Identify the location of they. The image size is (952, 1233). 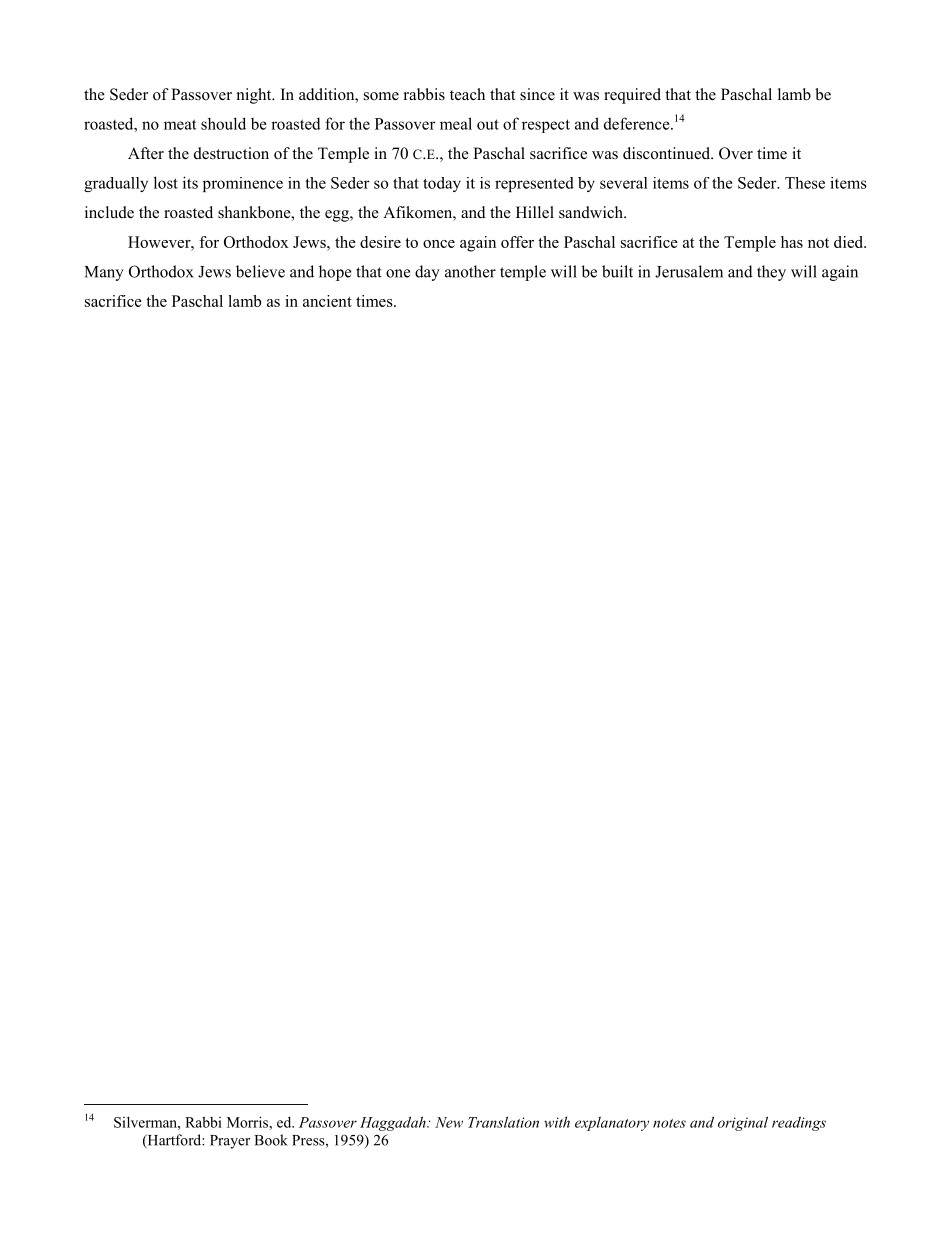
(771, 273).
